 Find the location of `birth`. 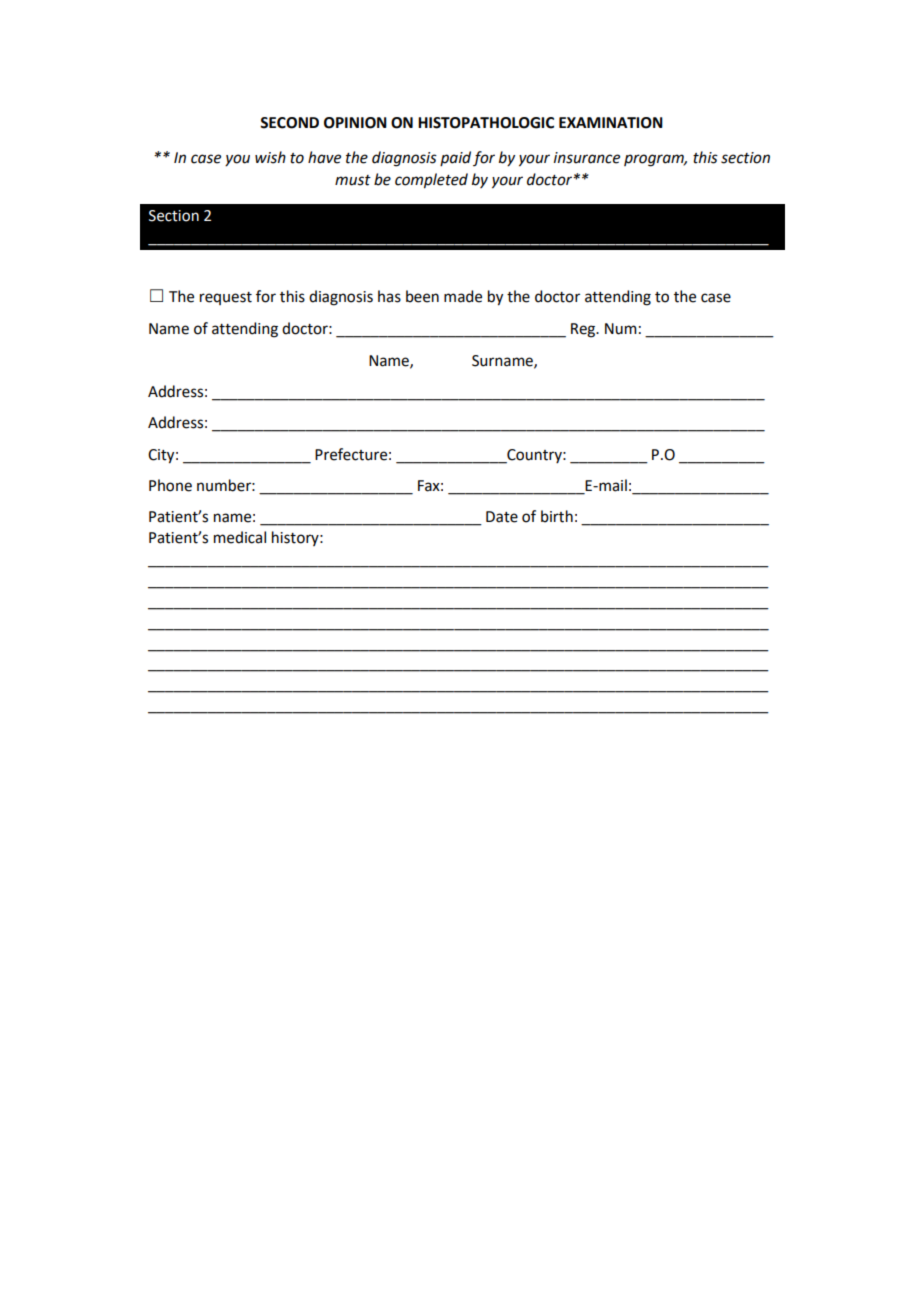

birth is located at coordinates (557, 516).
